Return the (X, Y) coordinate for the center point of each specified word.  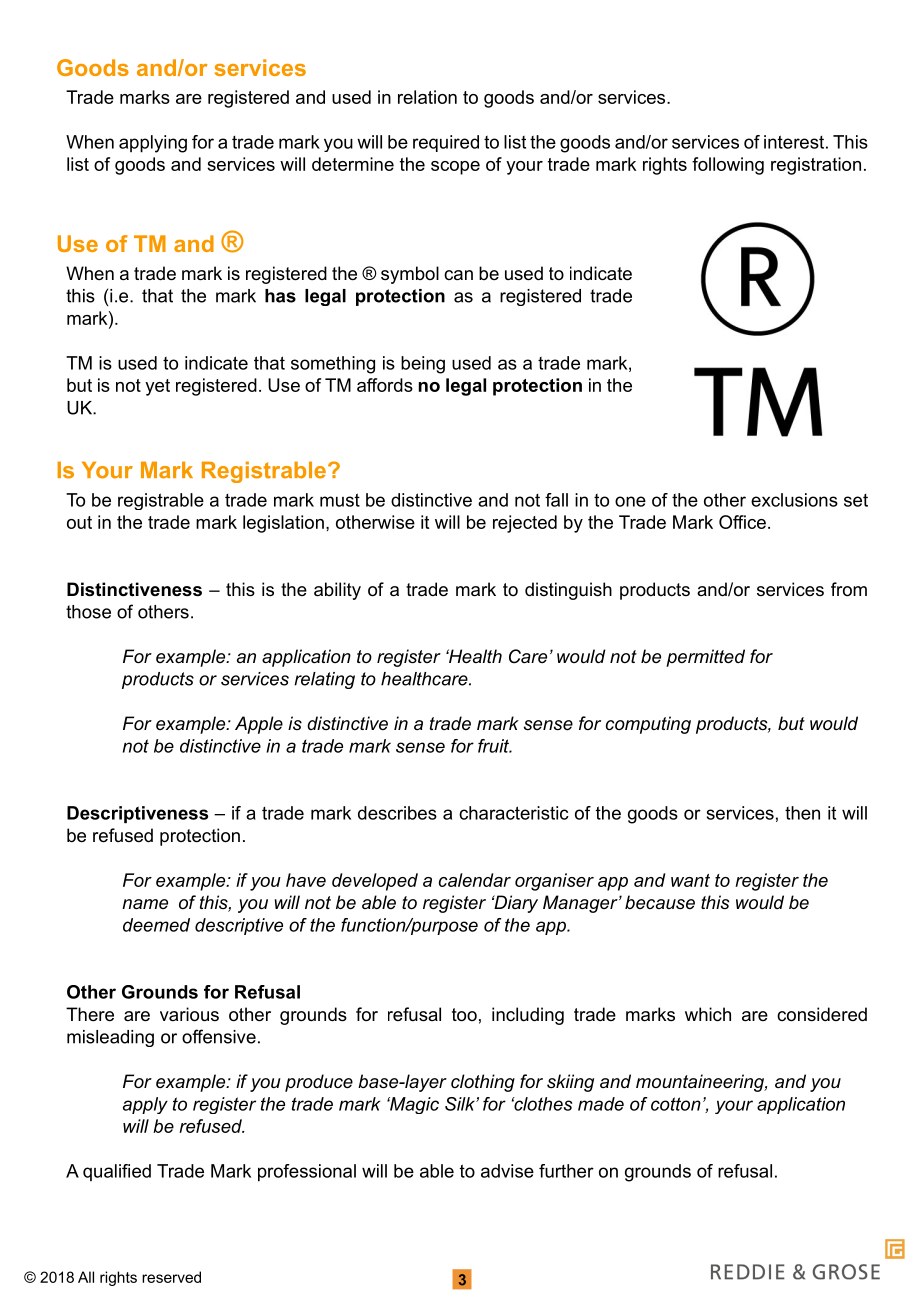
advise (507, 1171)
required (446, 143)
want (690, 880)
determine (353, 164)
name (145, 904)
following (728, 166)
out (79, 522)
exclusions (794, 500)
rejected (525, 524)
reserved (171, 1277)
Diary (515, 904)
